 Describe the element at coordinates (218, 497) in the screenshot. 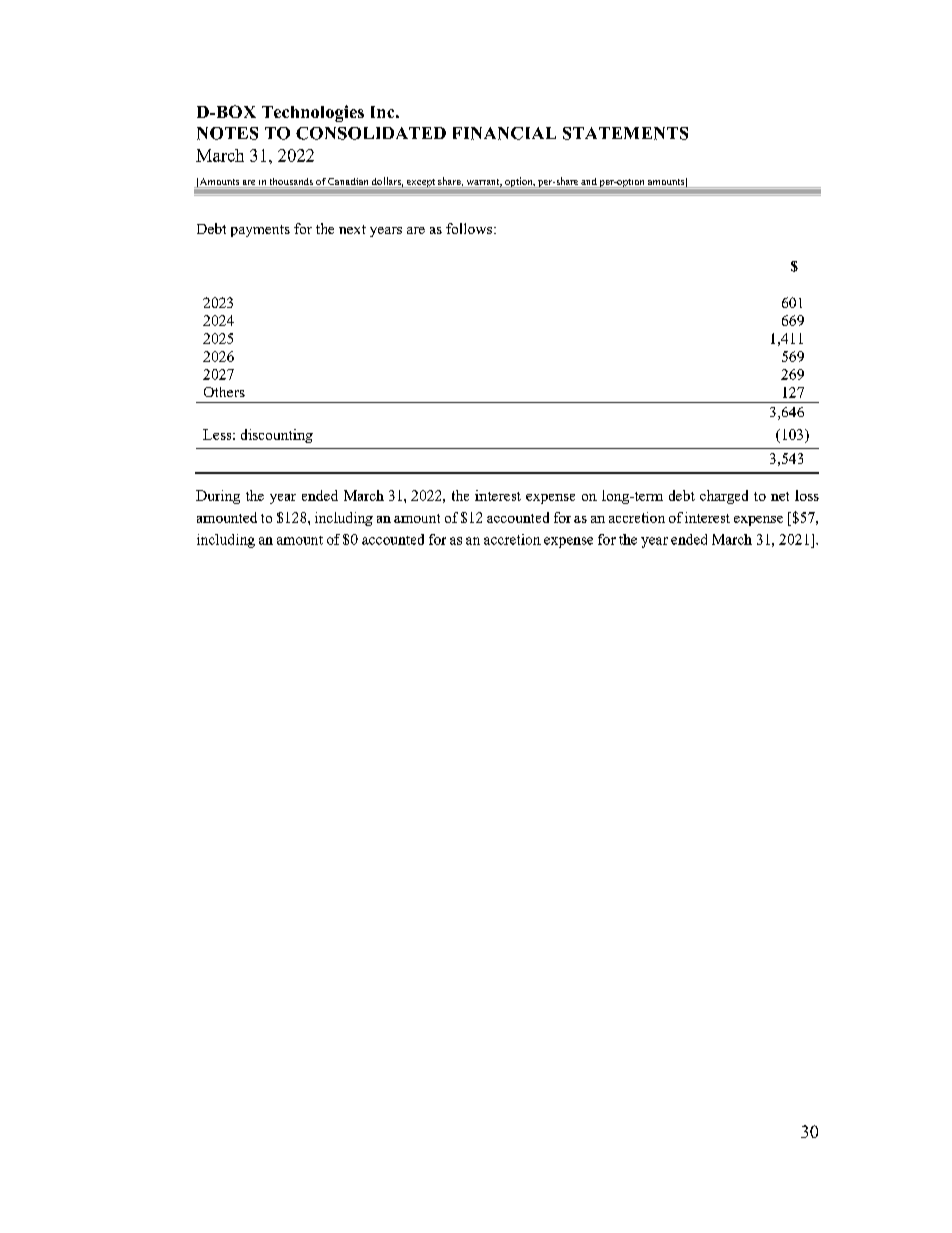

I see `During` at that location.
